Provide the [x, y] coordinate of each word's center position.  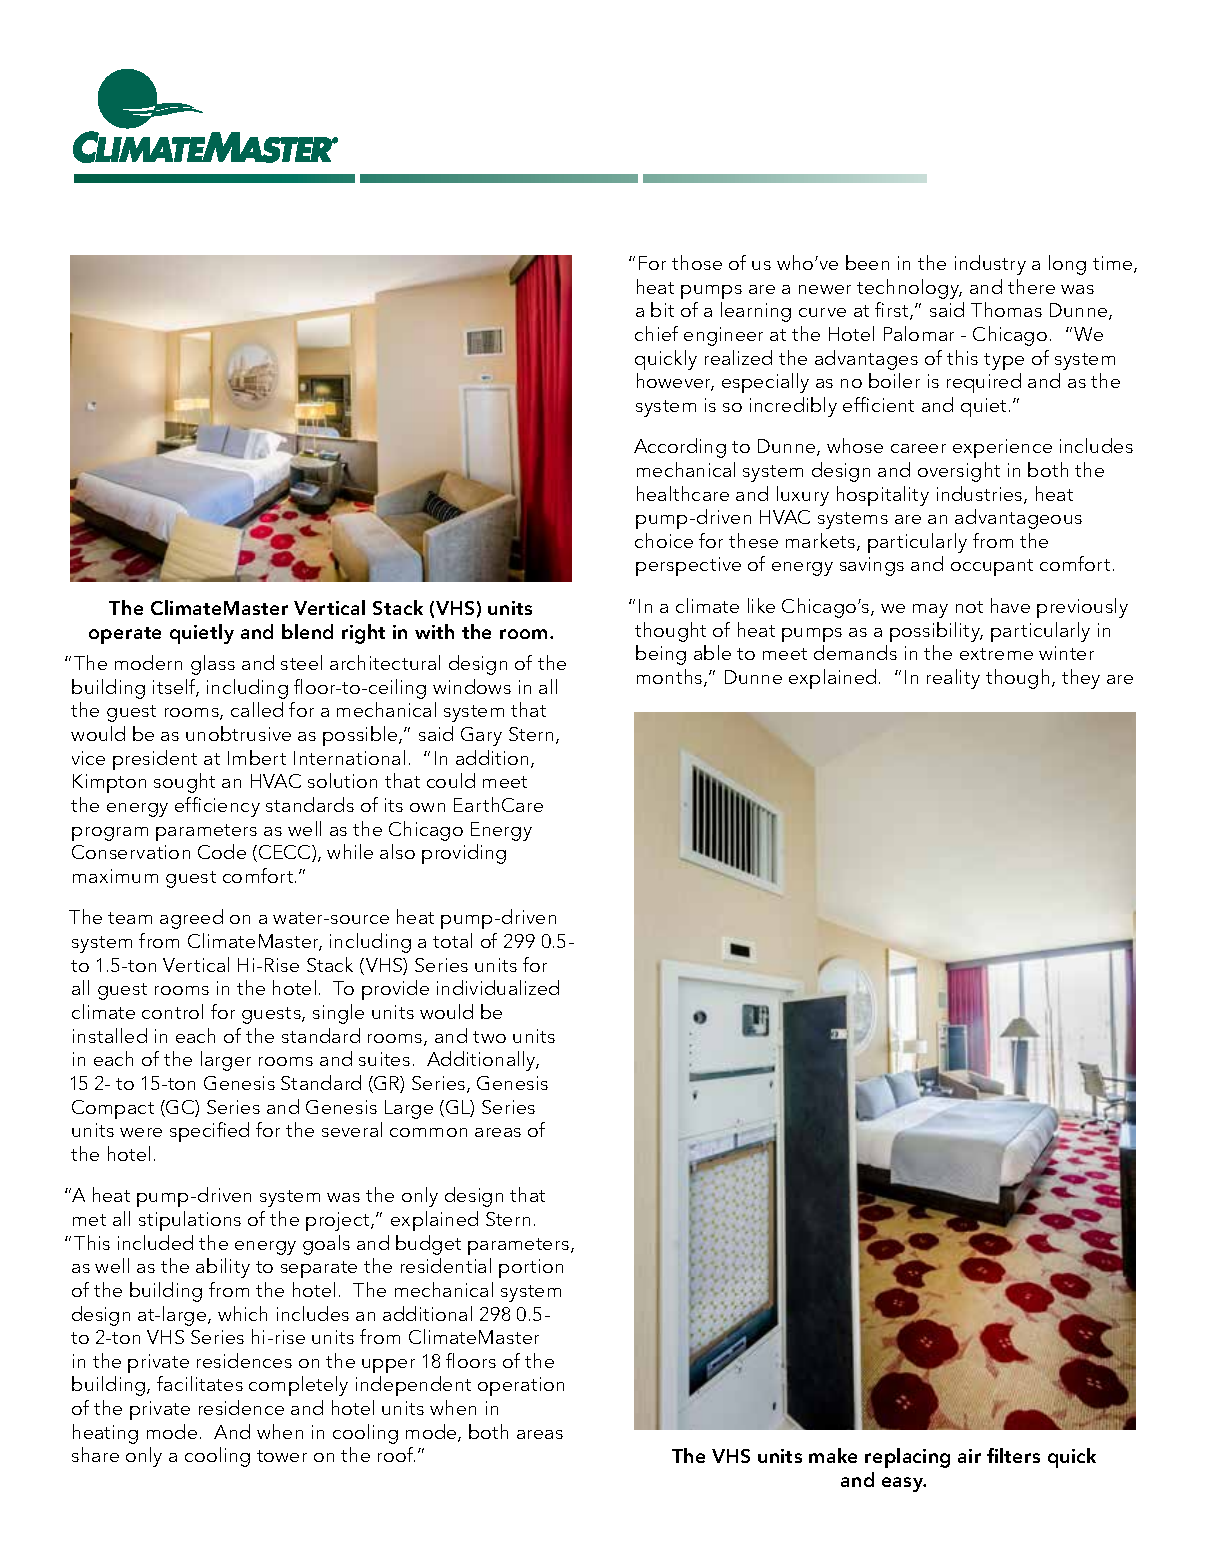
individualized [498, 987]
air [969, 1456]
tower [282, 1456]
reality [953, 679]
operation [521, 1386]
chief [656, 333]
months [669, 676]
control [172, 1011]
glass [213, 665]
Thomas [1006, 309]
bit [662, 309]
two [489, 1037]
